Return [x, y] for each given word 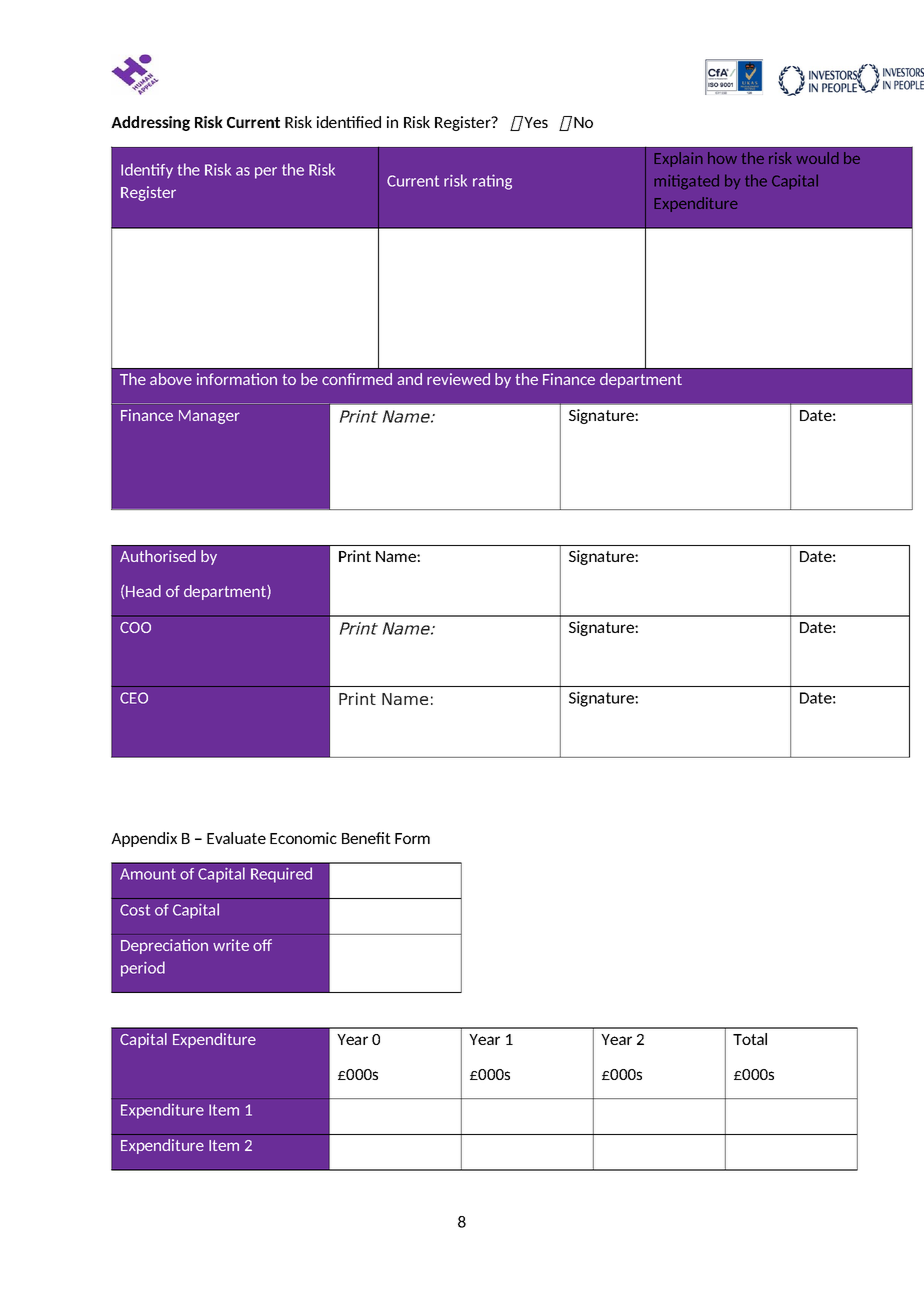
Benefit [366, 838]
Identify [147, 170]
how [722, 158]
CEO [134, 698]
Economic [303, 838]
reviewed [458, 379]
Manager [209, 417]
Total [750, 1039]
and [409, 379]
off [262, 945]
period [143, 969]
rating [492, 182]
